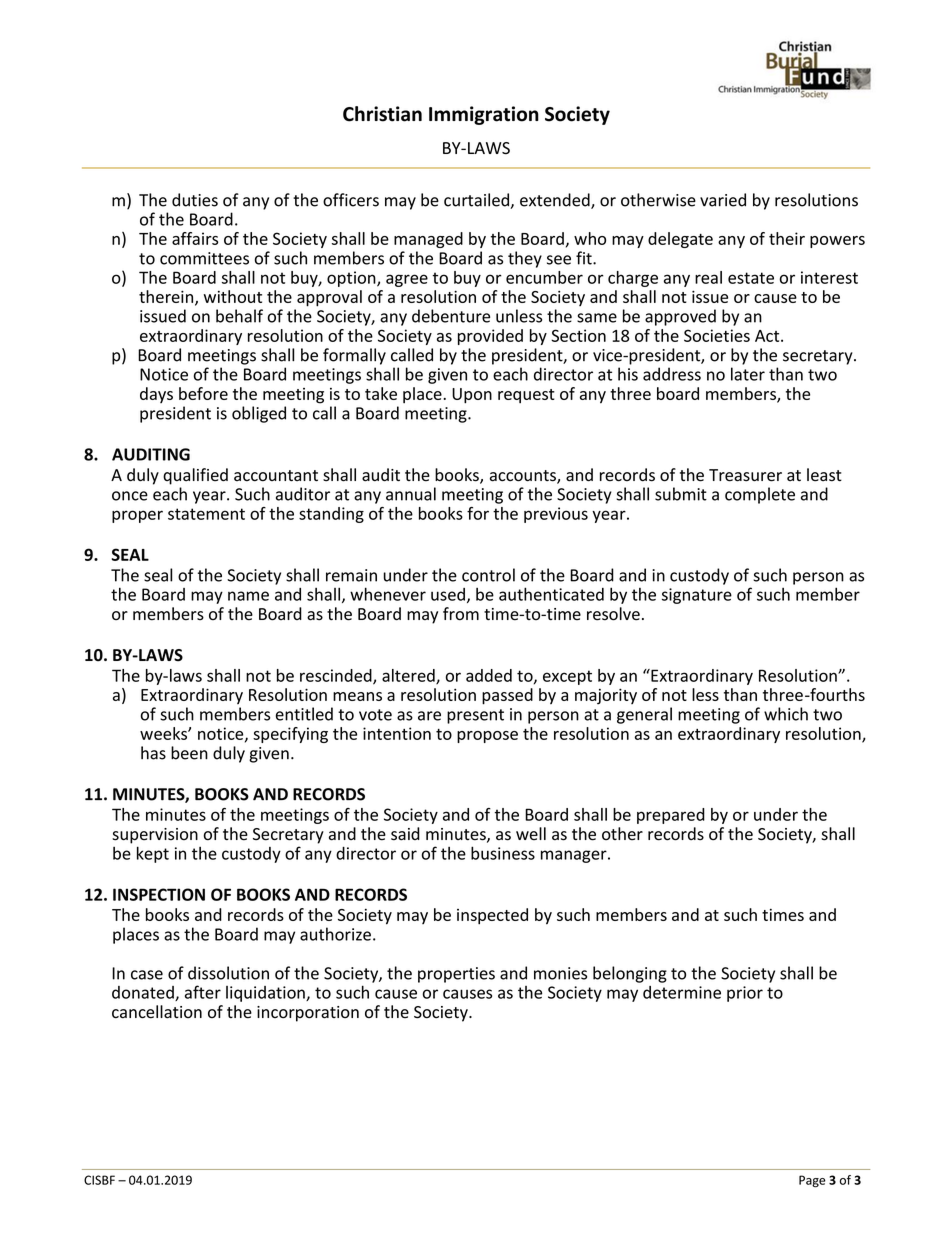  What do you see at coordinates (203, 393) in the page?
I see `before` at bounding box center [203, 393].
